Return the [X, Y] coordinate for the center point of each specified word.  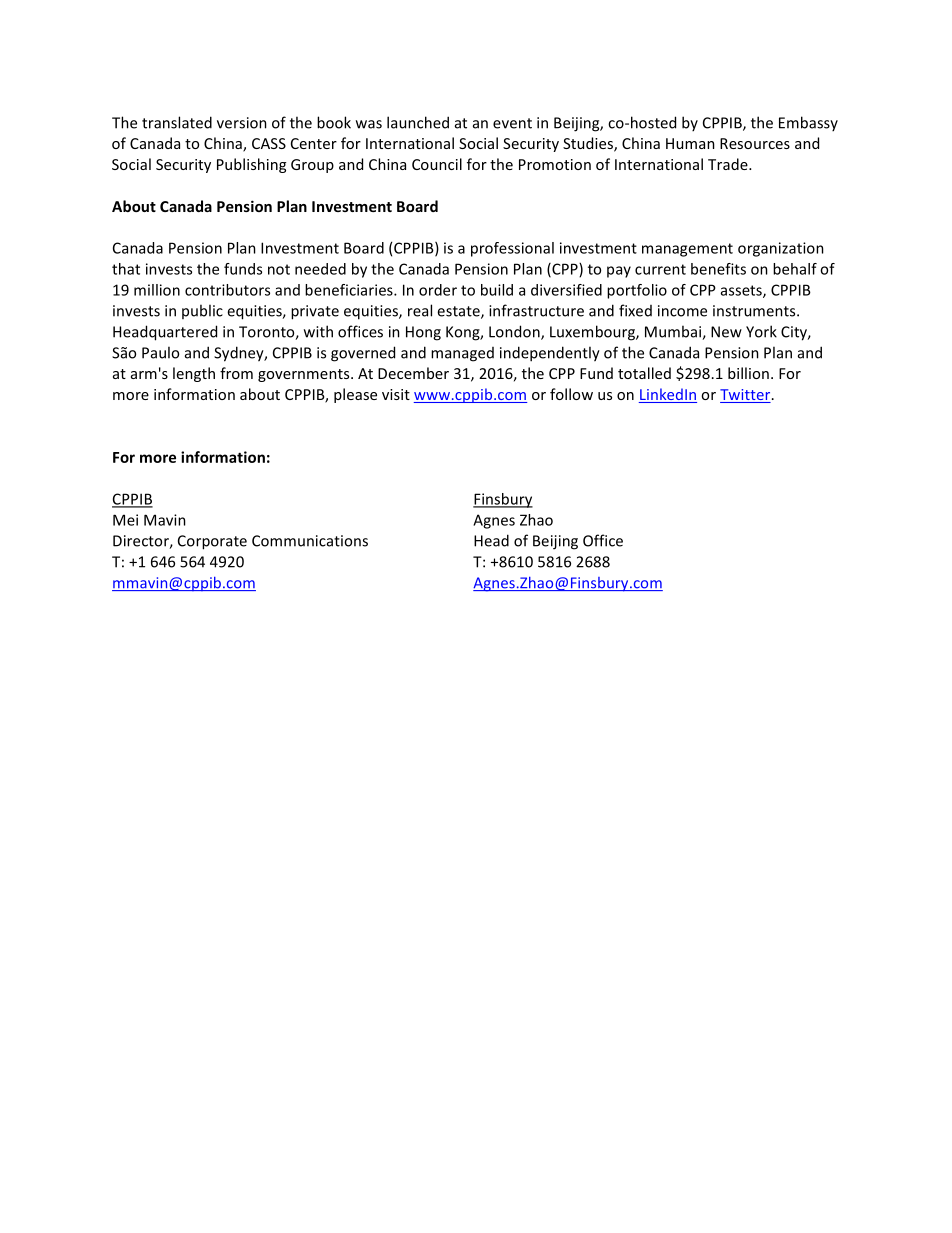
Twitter [746, 396]
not [279, 269]
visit [396, 394]
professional [512, 249]
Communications [310, 541]
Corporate [212, 542]
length [194, 374]
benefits [718, 269]
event [512, 123]
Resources [755, 143]
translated [177, 122]
